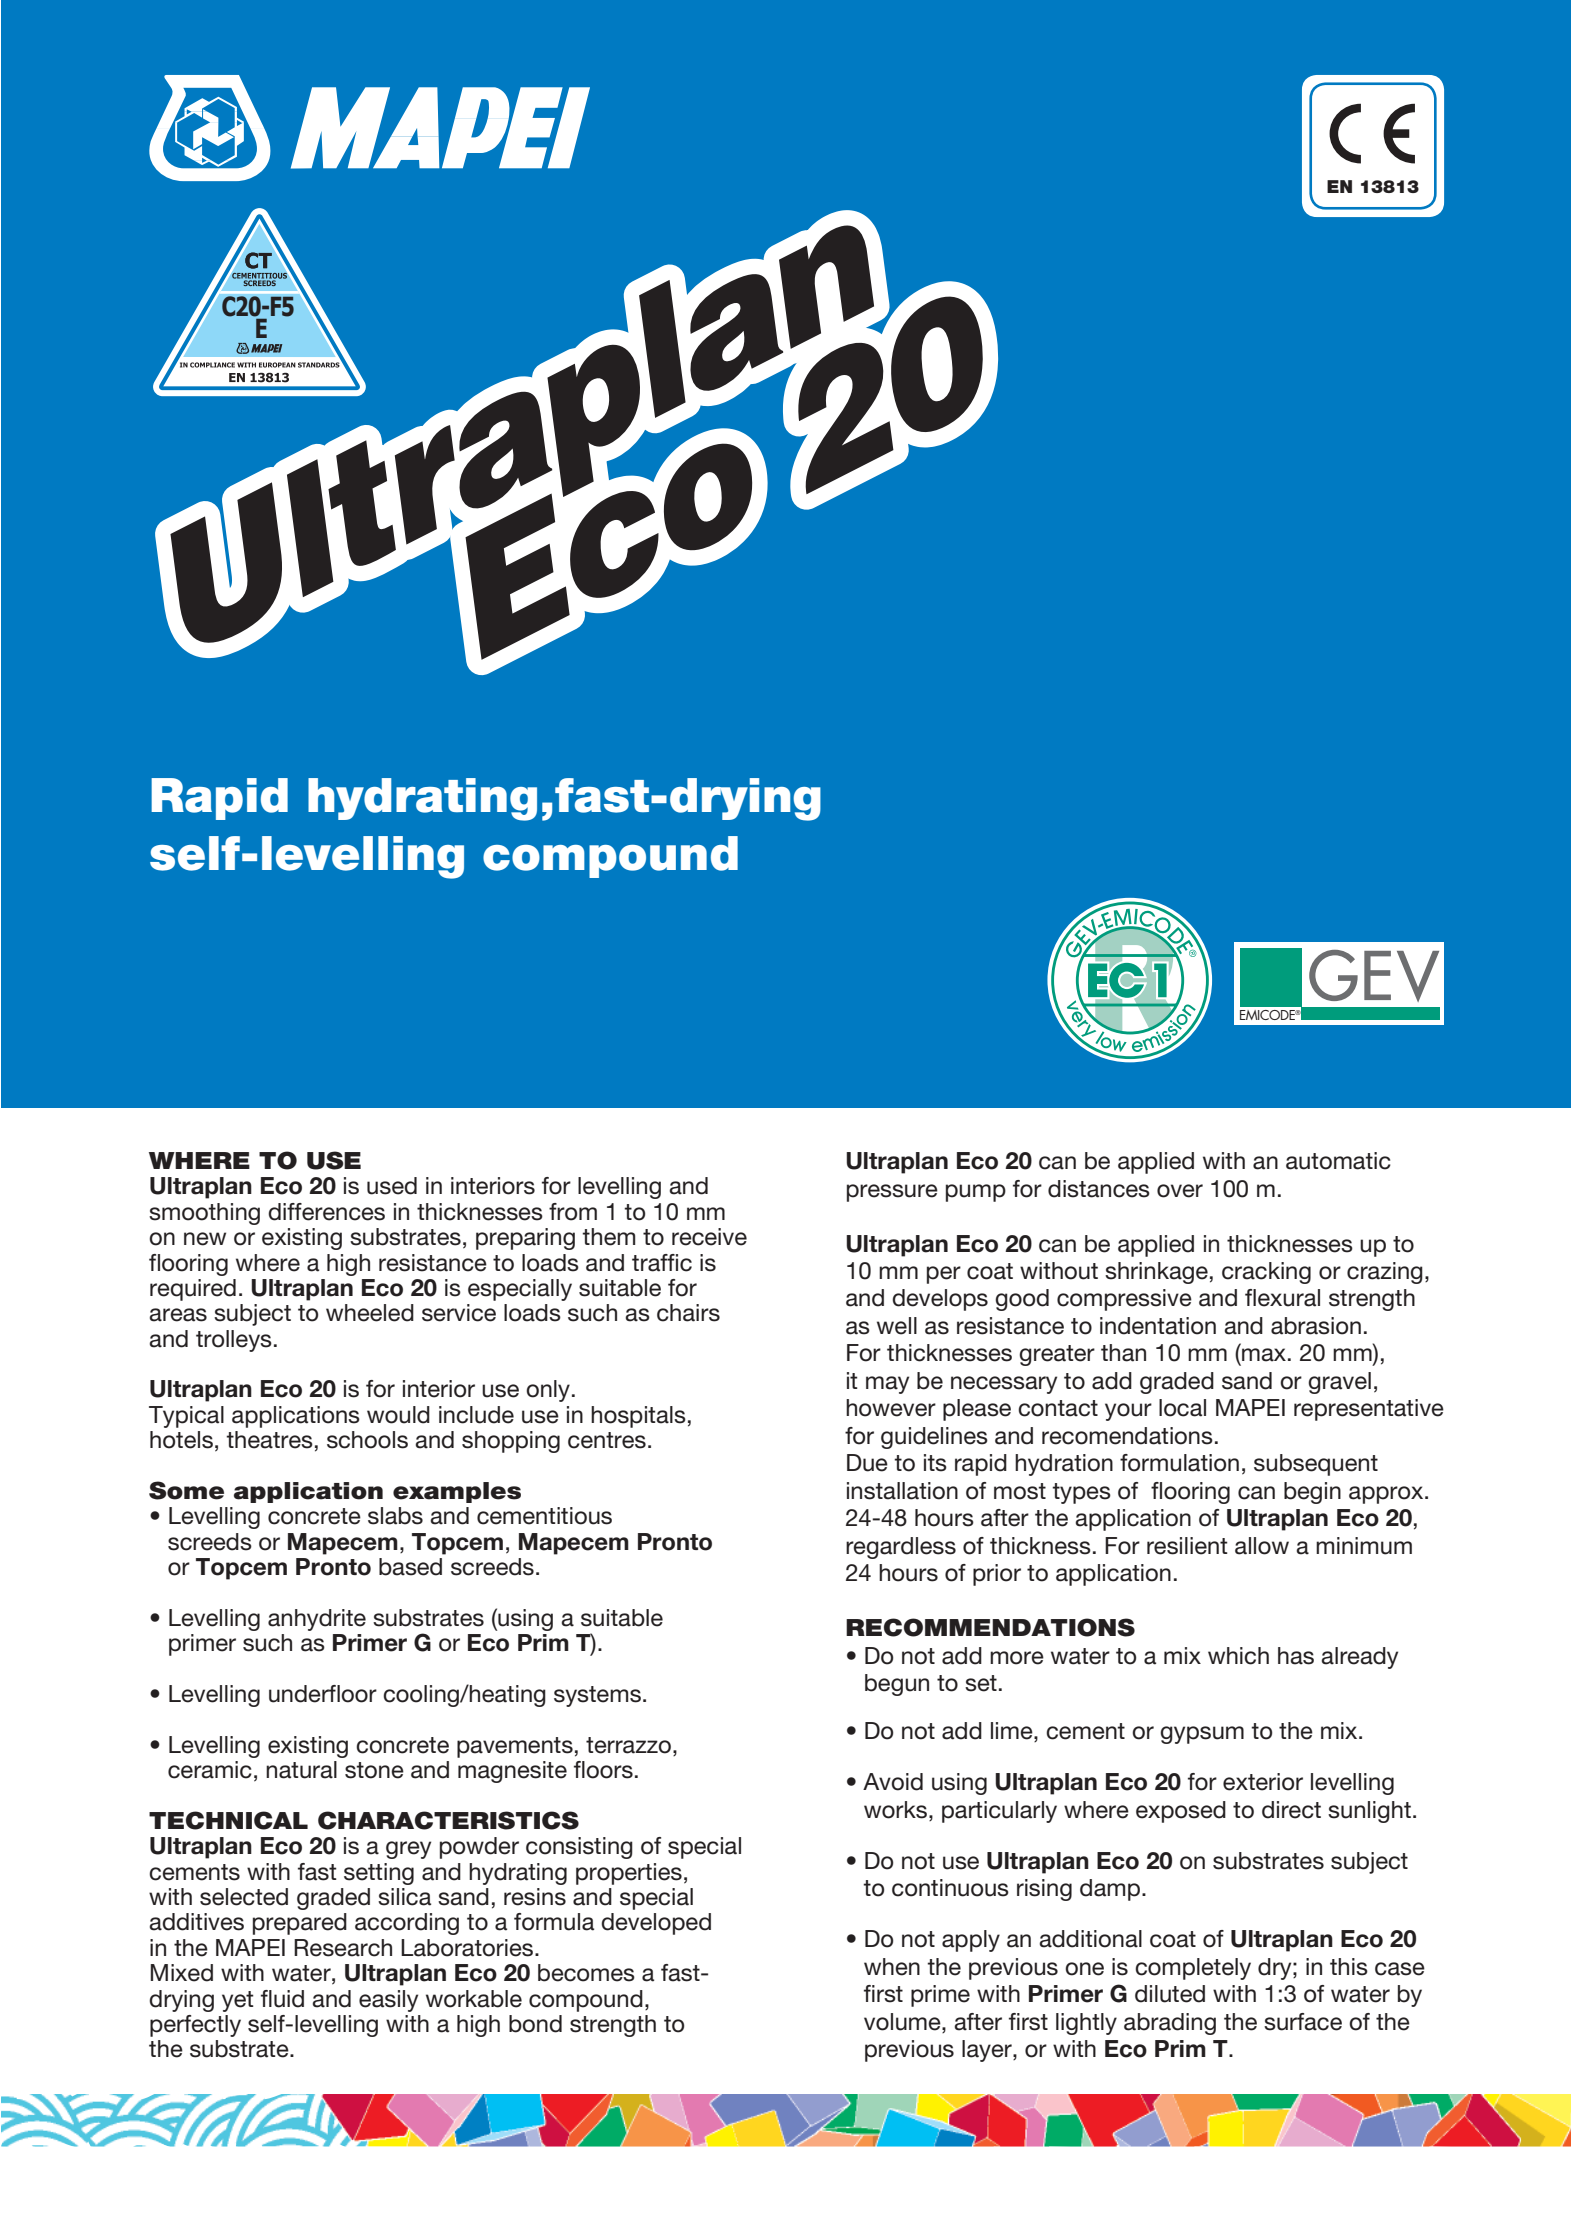  What do you see at coordinates (1374, 976) in the screenshot?
I see `GEV` at bounding box center [1374, 976].
